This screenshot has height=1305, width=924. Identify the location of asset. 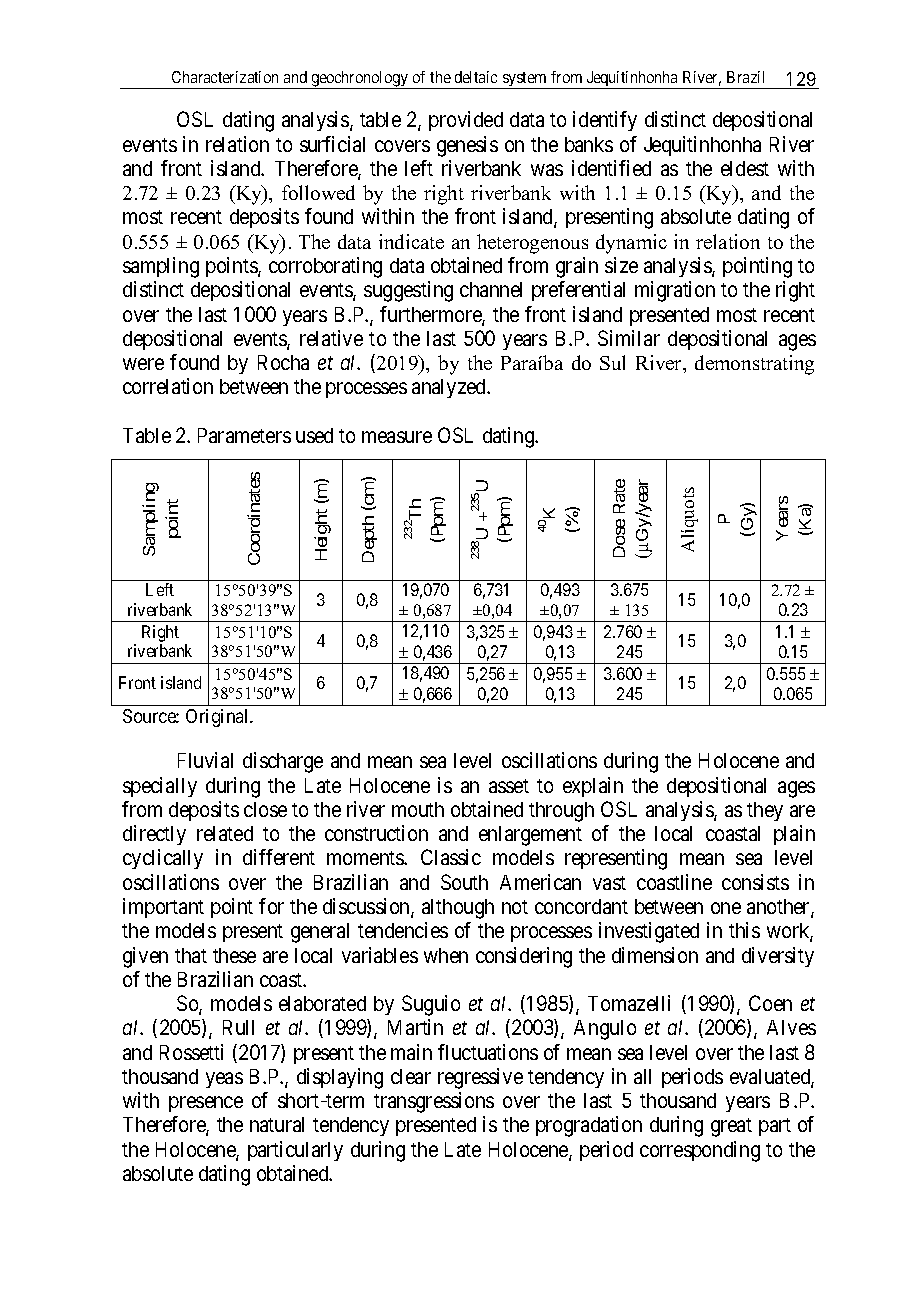
(509, 786).
